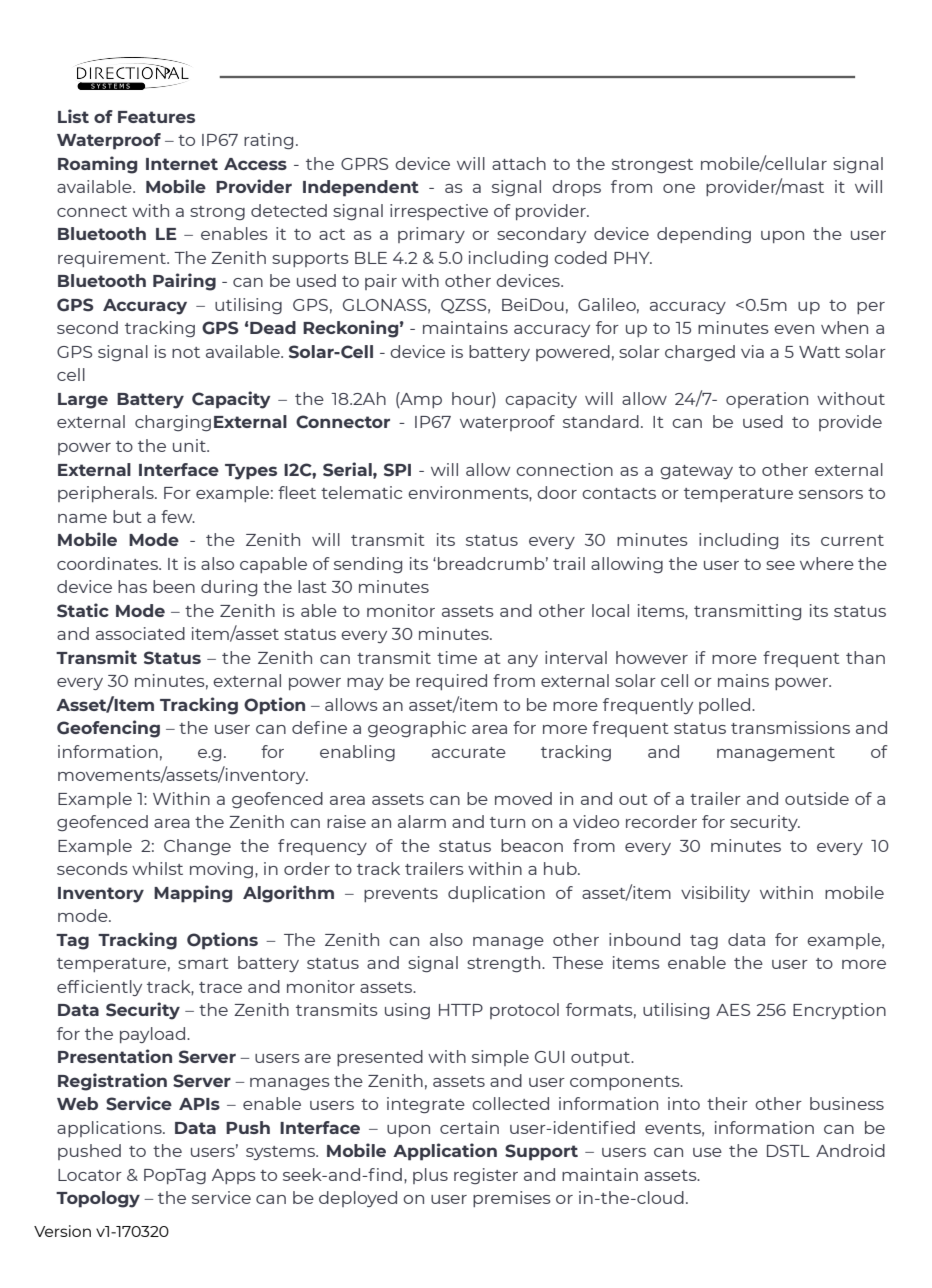  What do you see at coordinates (486, 1176) in the screenshot?
I see `register` at bounding box center [486, 1176].
